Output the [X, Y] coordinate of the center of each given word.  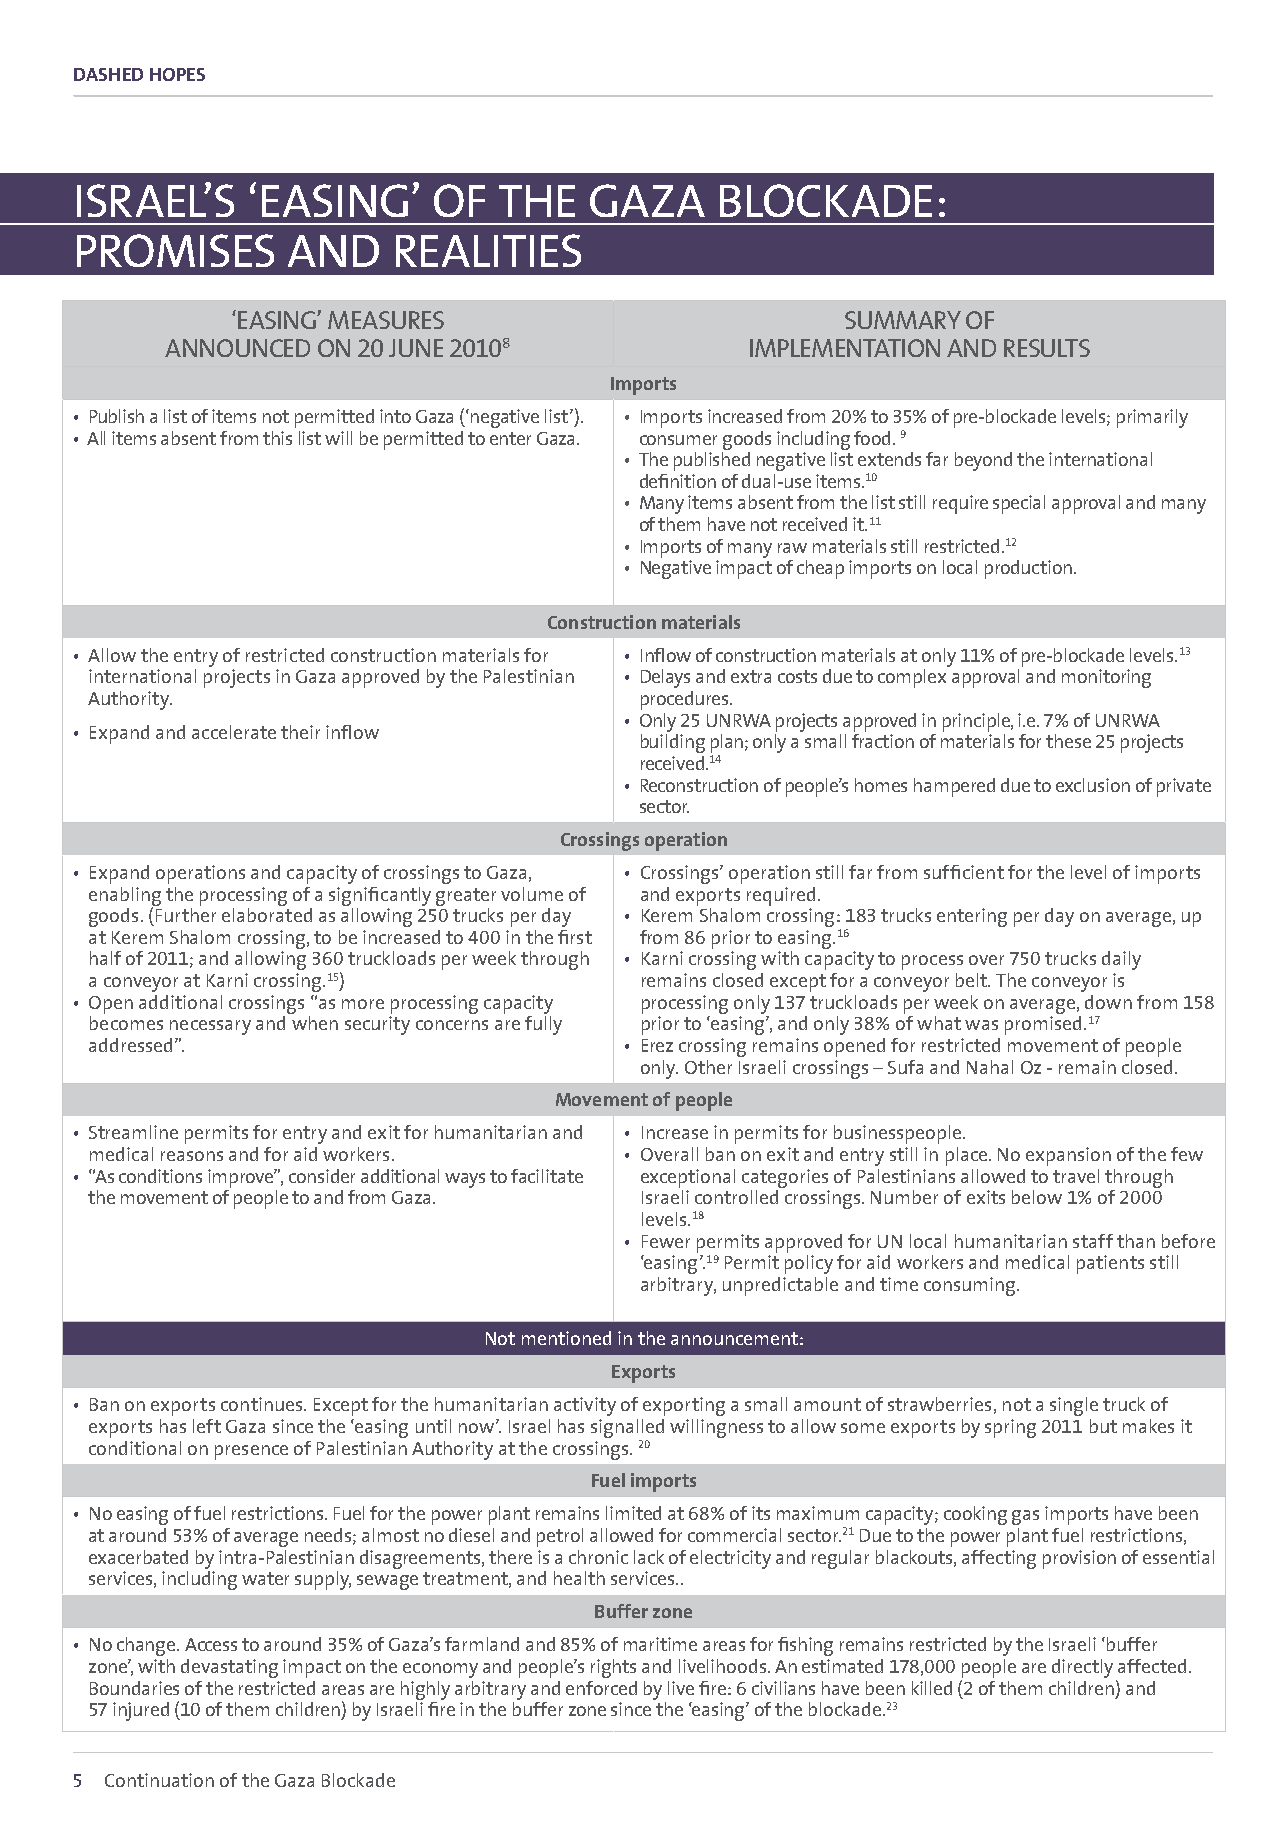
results [1047, 348]
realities [488, 250]
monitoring [1106, 678]
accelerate [234, 732]
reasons [192, 1156]
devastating [229, 1668]
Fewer [666, 1241]
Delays [665, 678]
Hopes [177, 74]
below [1037, 1197]
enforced [601, 1688]
